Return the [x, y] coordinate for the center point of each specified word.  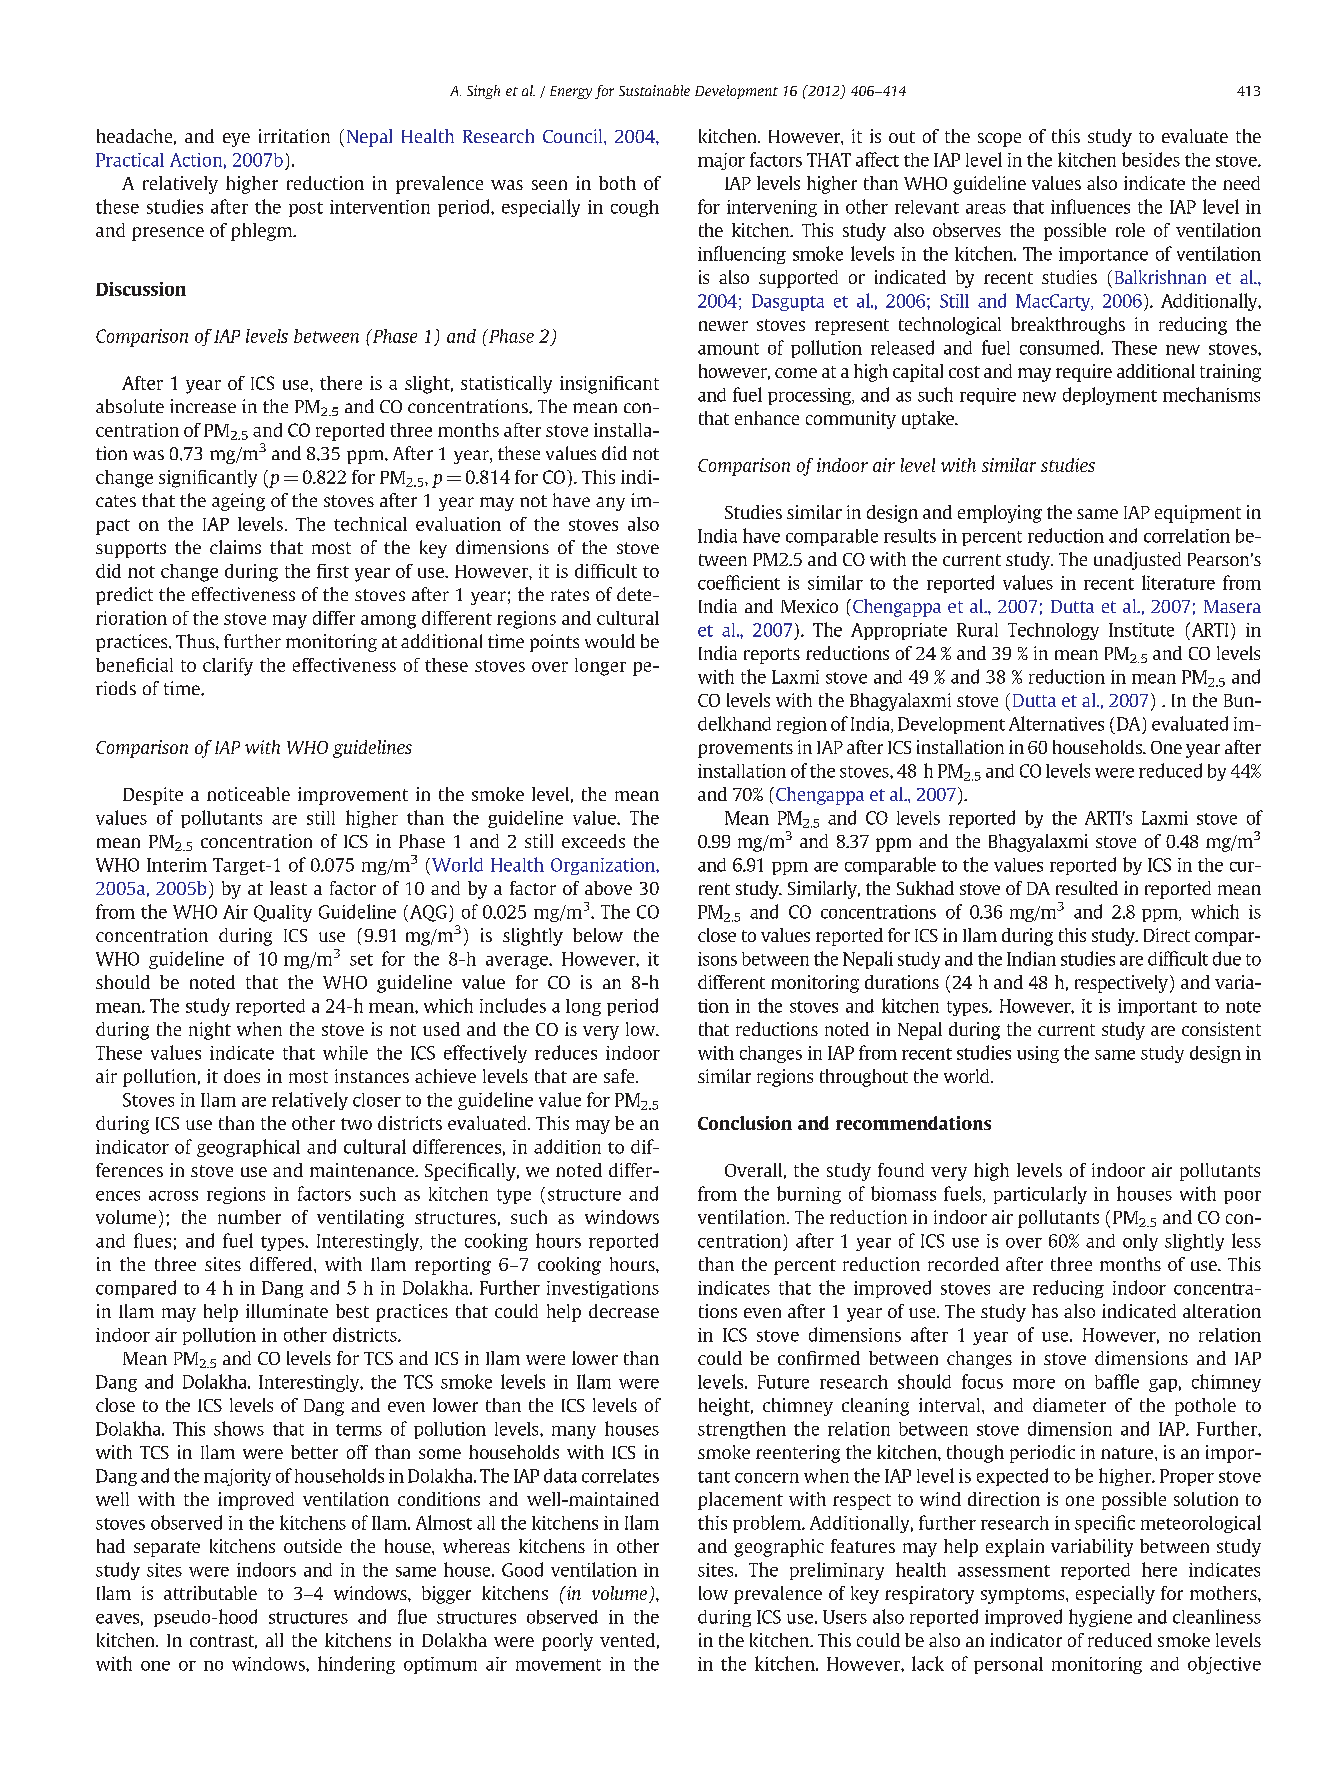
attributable [210, 1593]
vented [627, 1640]
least [288, 888]
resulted [1087, 888]
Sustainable [654, 90]
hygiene [1100, 1618]
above [608, 888]
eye [236, 140]
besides [1151, 159]
